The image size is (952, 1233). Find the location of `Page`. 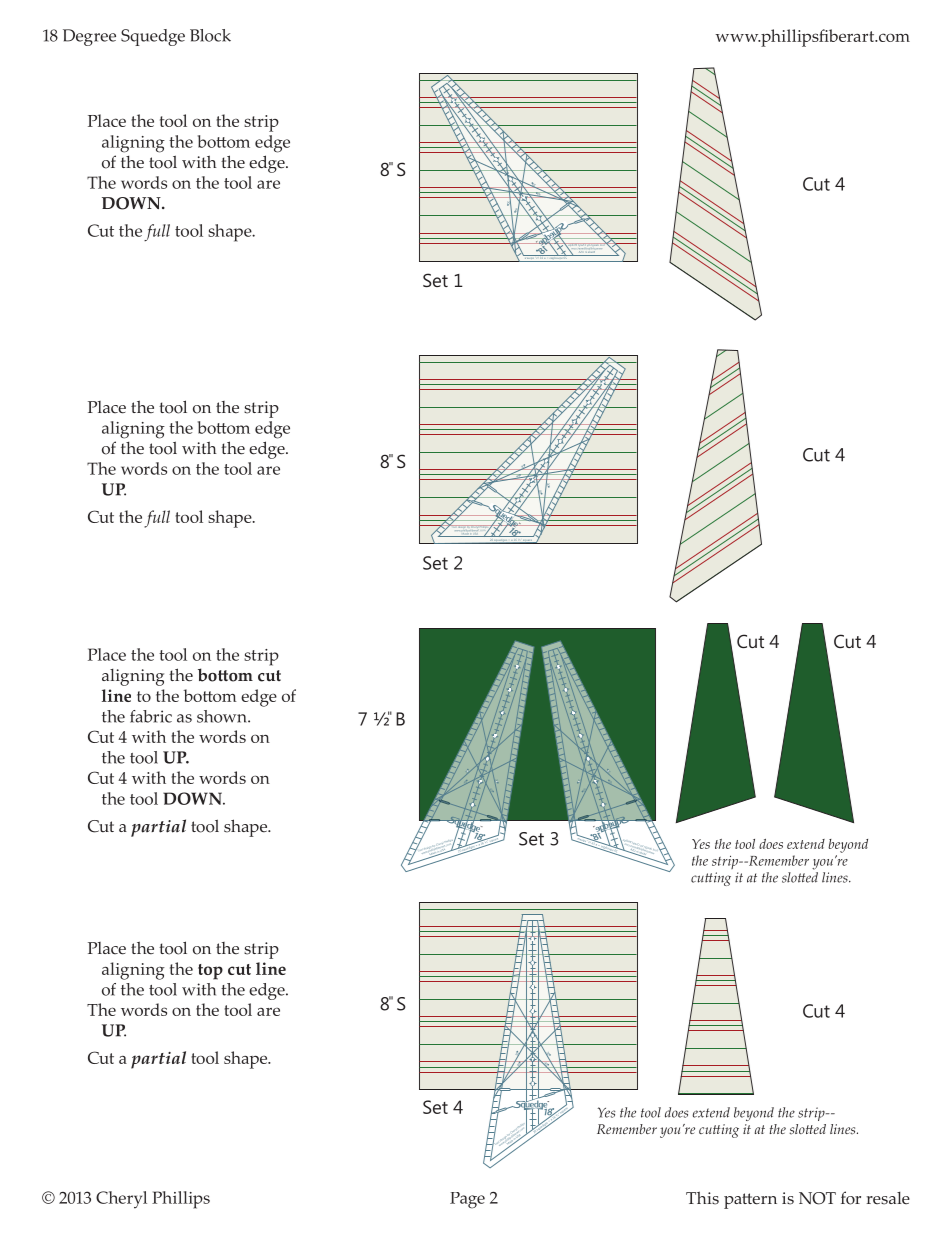

Page is located at coordinates (467, 1200).
